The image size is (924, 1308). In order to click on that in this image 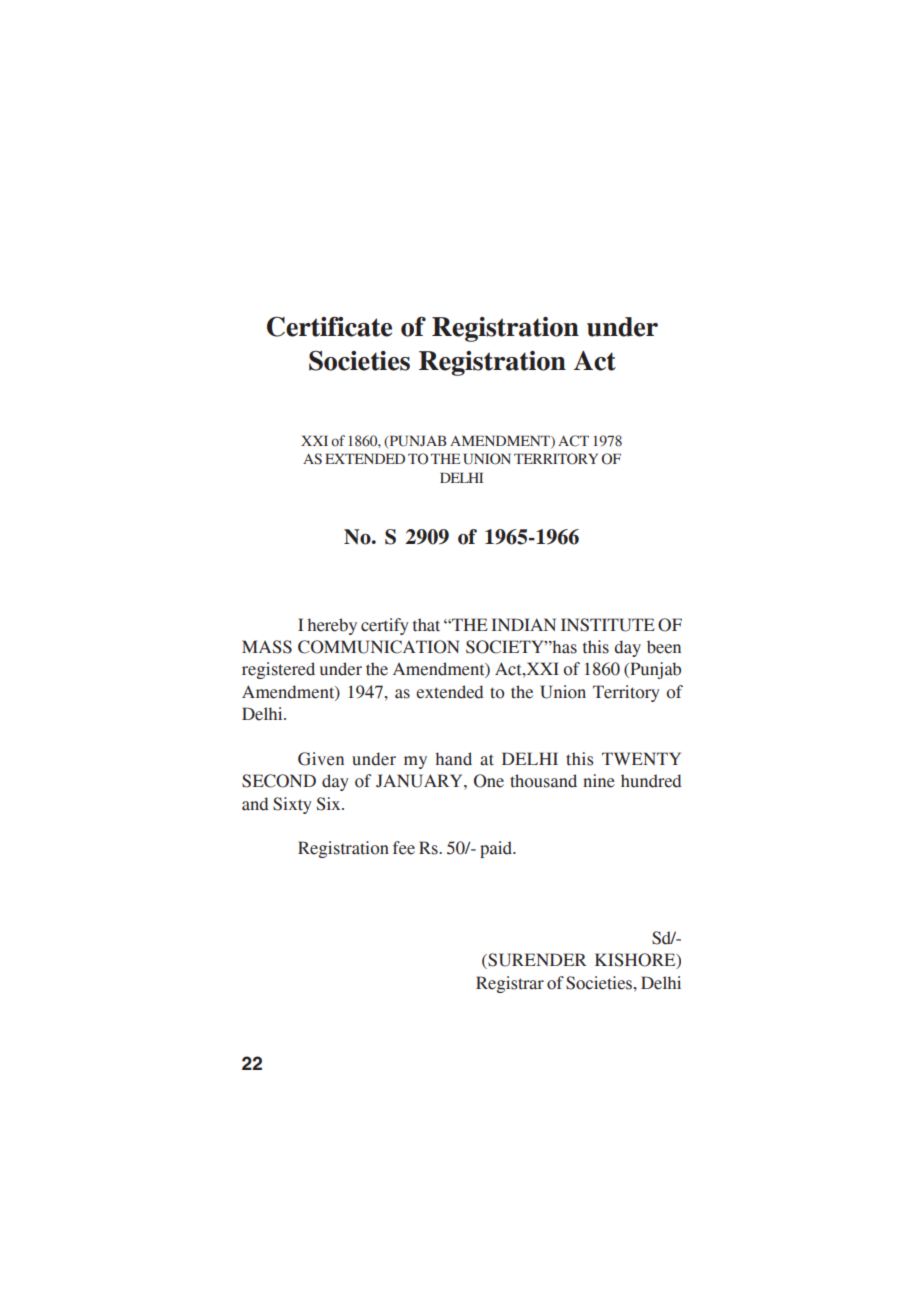, I will do `click(426, 625)`.
